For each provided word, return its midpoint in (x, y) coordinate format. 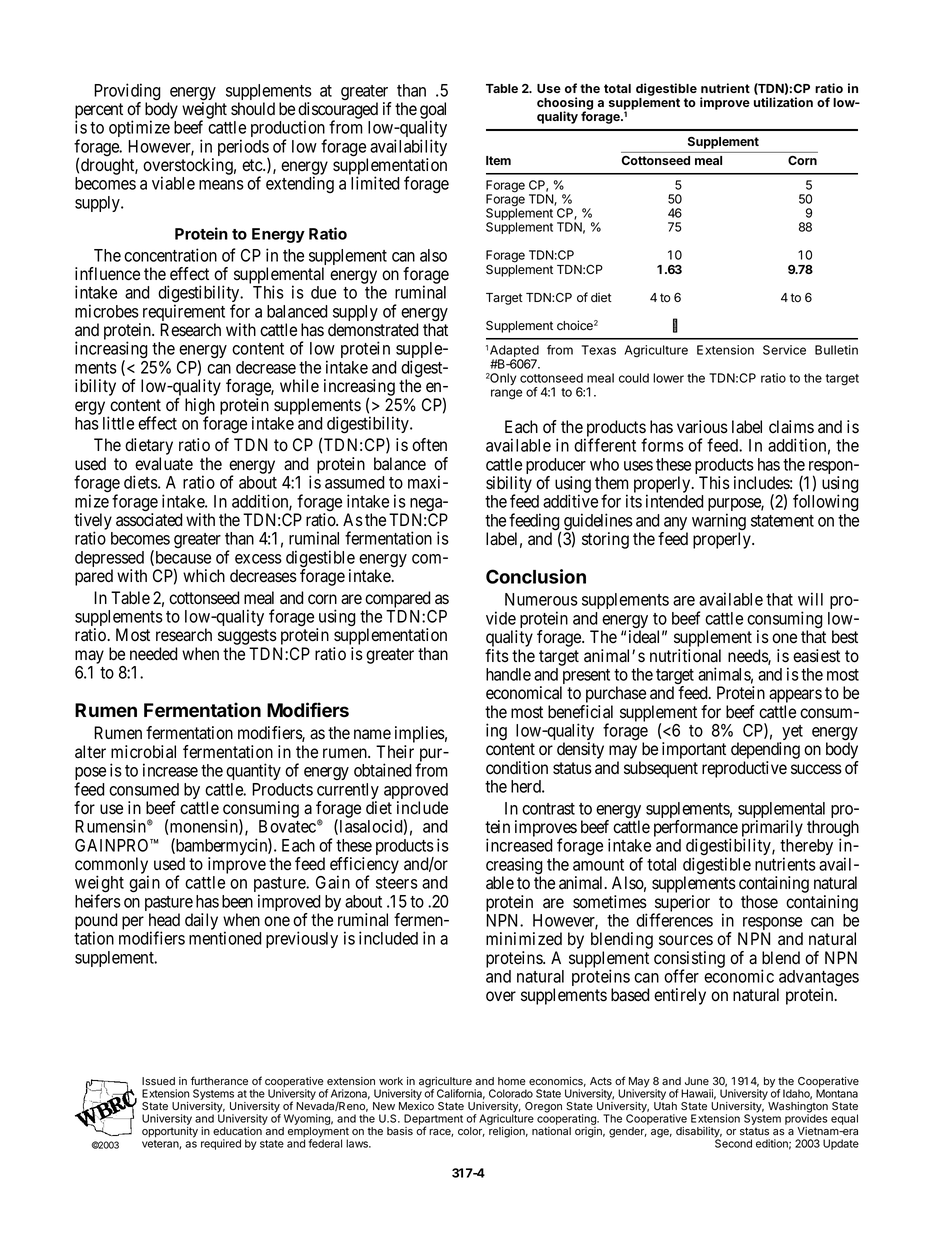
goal (433, 111)
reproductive (744, 769)
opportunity (170, 1132)
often (429, 445)
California (461, 1094)
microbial (143, 752)
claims (791, 427)
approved (416, 792)
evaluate (164, 464)
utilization (783, 102)
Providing (127, 93)
